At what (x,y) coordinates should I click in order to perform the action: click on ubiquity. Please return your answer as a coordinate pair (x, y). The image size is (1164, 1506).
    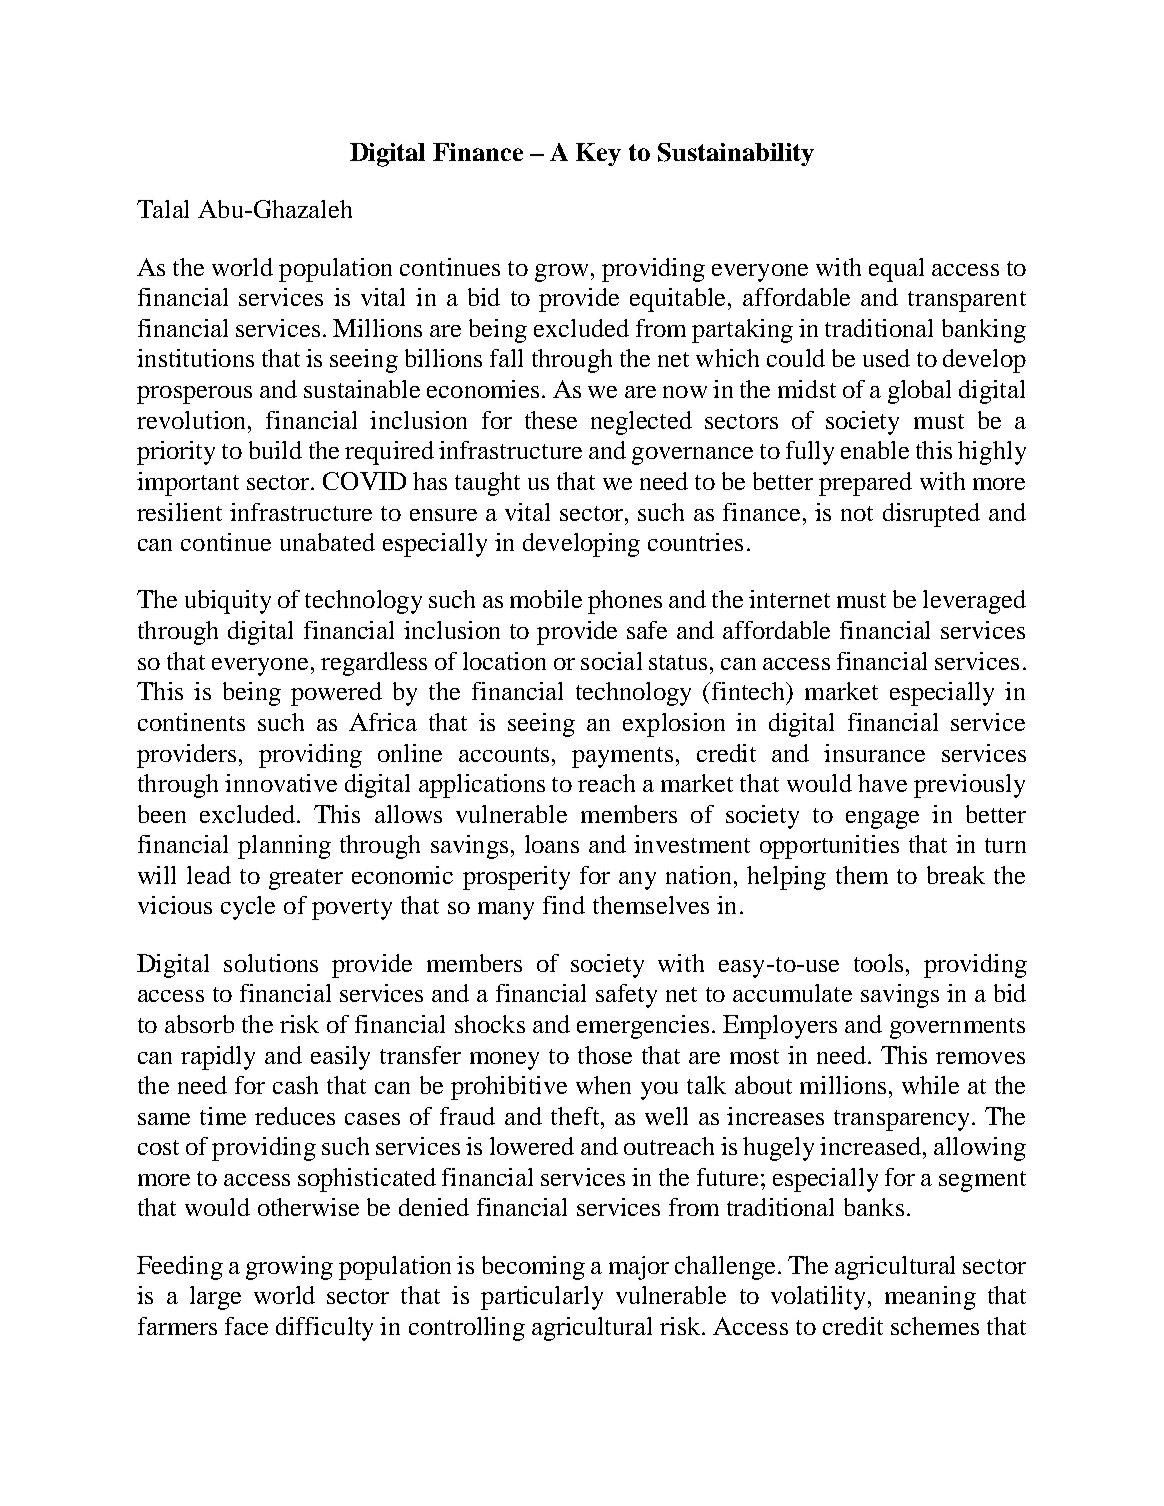
    Looking at the image, I should click on (228, 602).
